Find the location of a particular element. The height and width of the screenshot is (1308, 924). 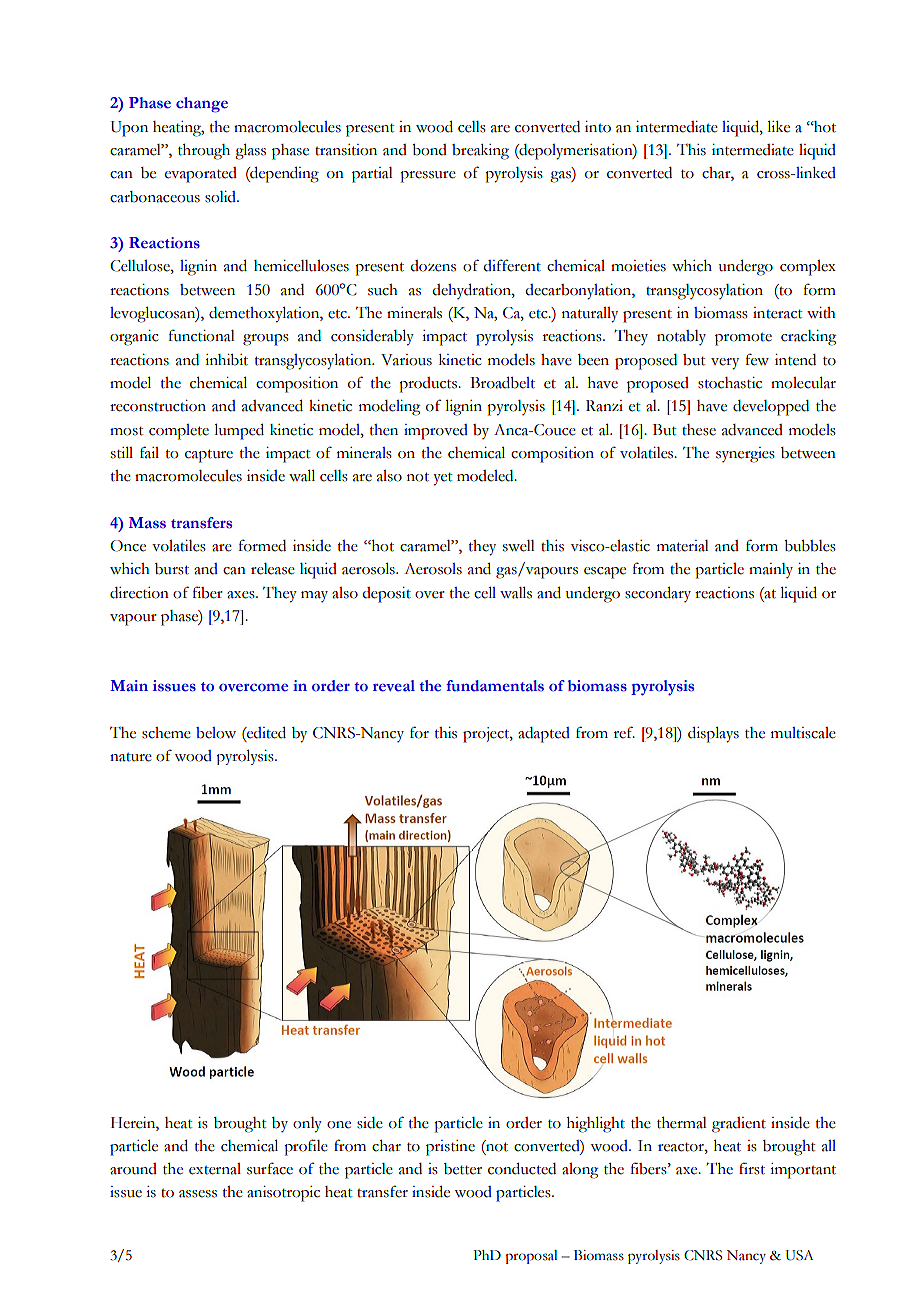

fundamentals is located at coordinates (495, 686).
